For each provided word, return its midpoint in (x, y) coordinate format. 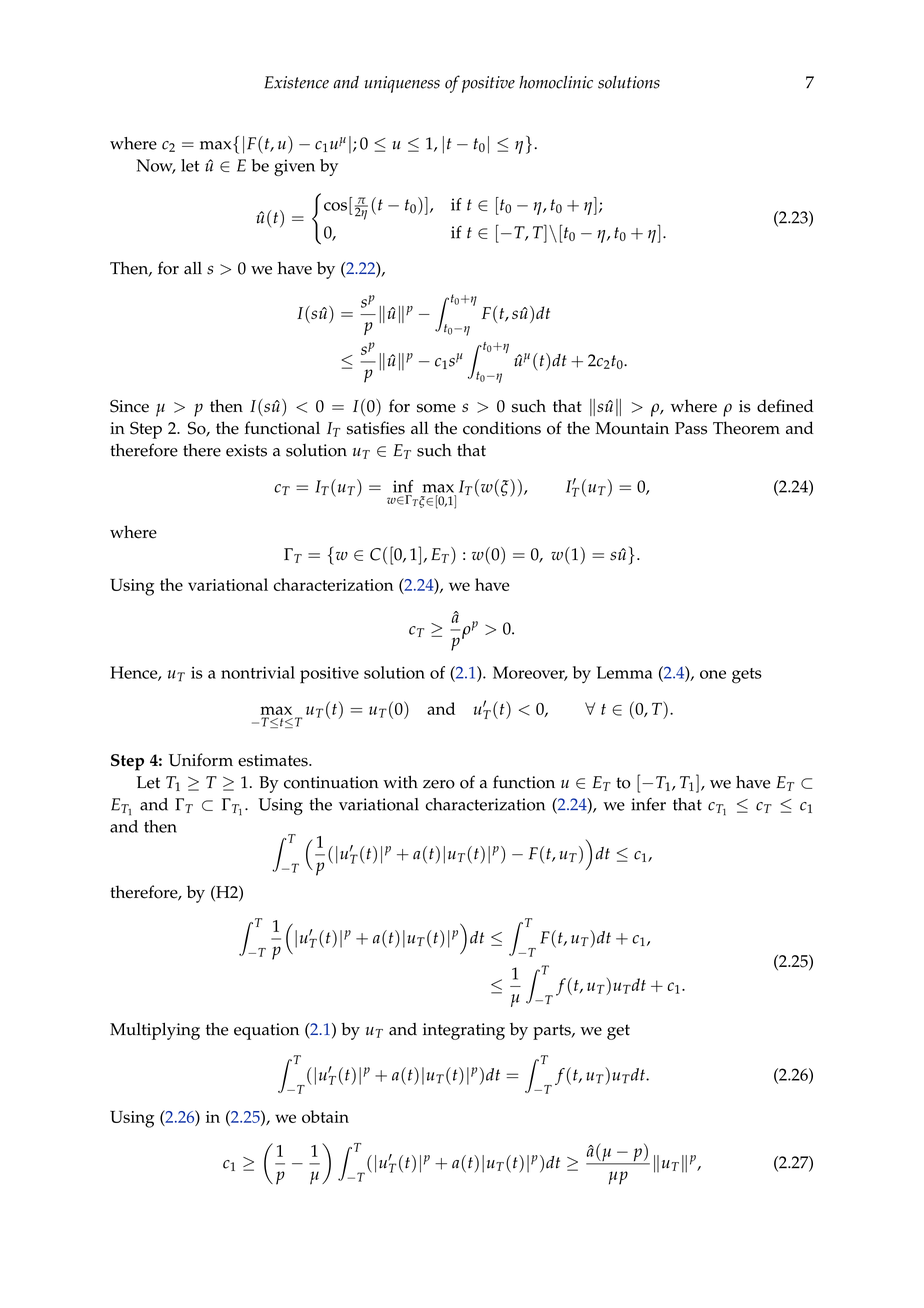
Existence (296, 82)
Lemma (624, 672)
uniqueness (402, 84)
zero (439, 784)
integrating (464, 1031)
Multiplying (155, 1031)
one (713, 674)
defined (785, 406)
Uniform (201, 760)
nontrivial (258, 672)
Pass (691, 428)
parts (553, 1032)
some (436, 408)
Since (129, 406)
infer (648, 804)
